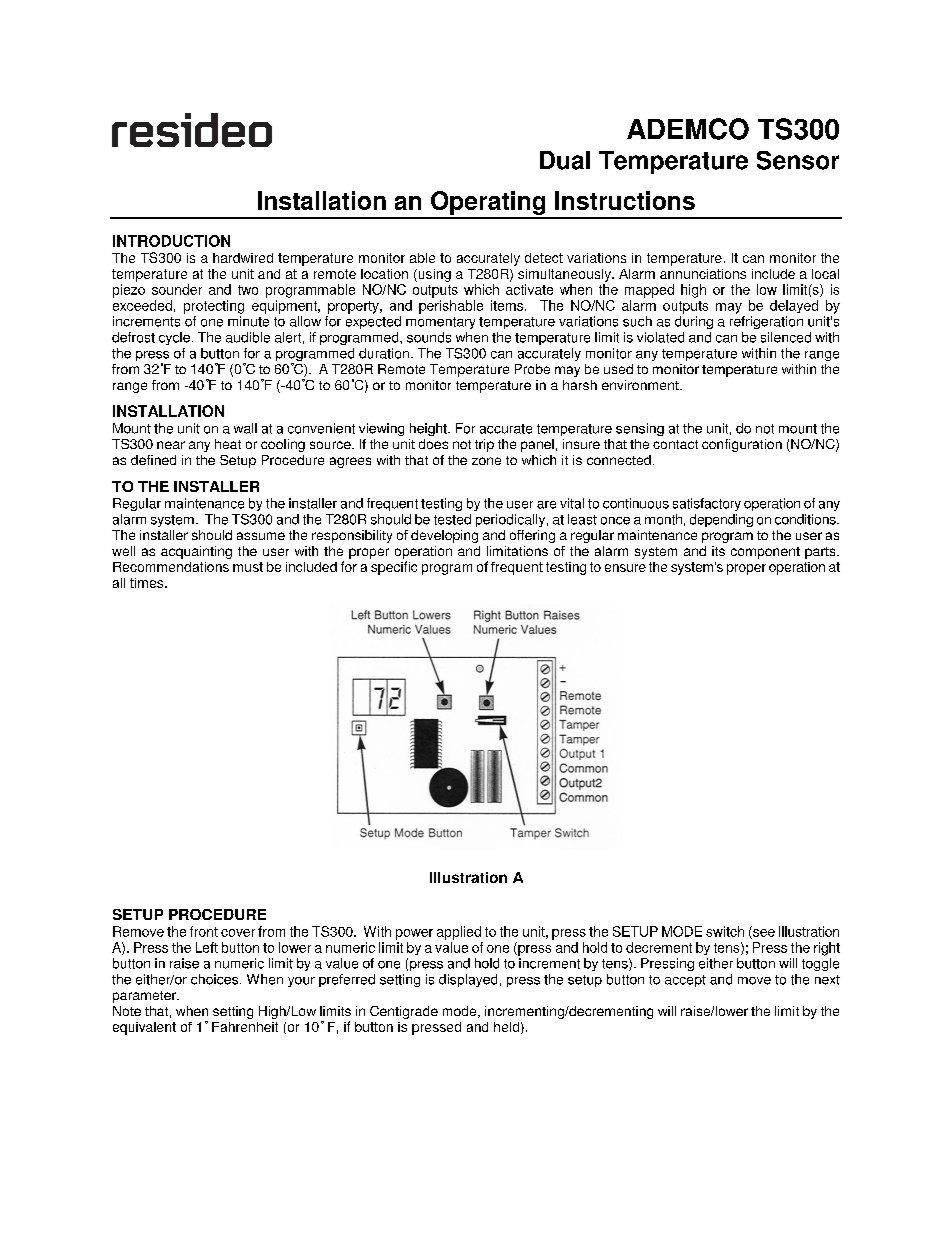 The image size is (952, 1233). Describe the element at coordinates (228, 444) in the document. I see `heat` at that location.
